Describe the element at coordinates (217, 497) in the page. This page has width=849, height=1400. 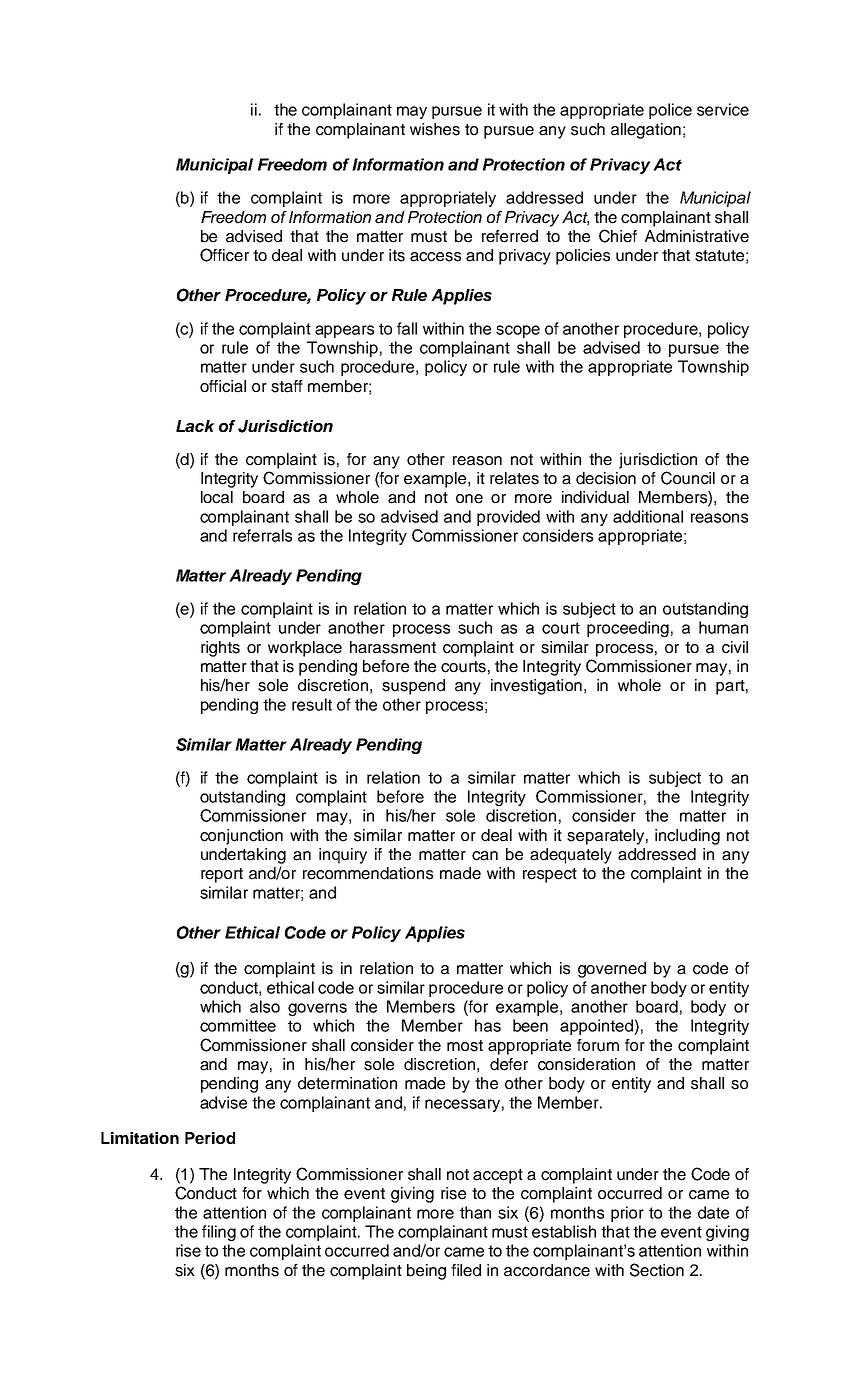
I see `local` at that location.
